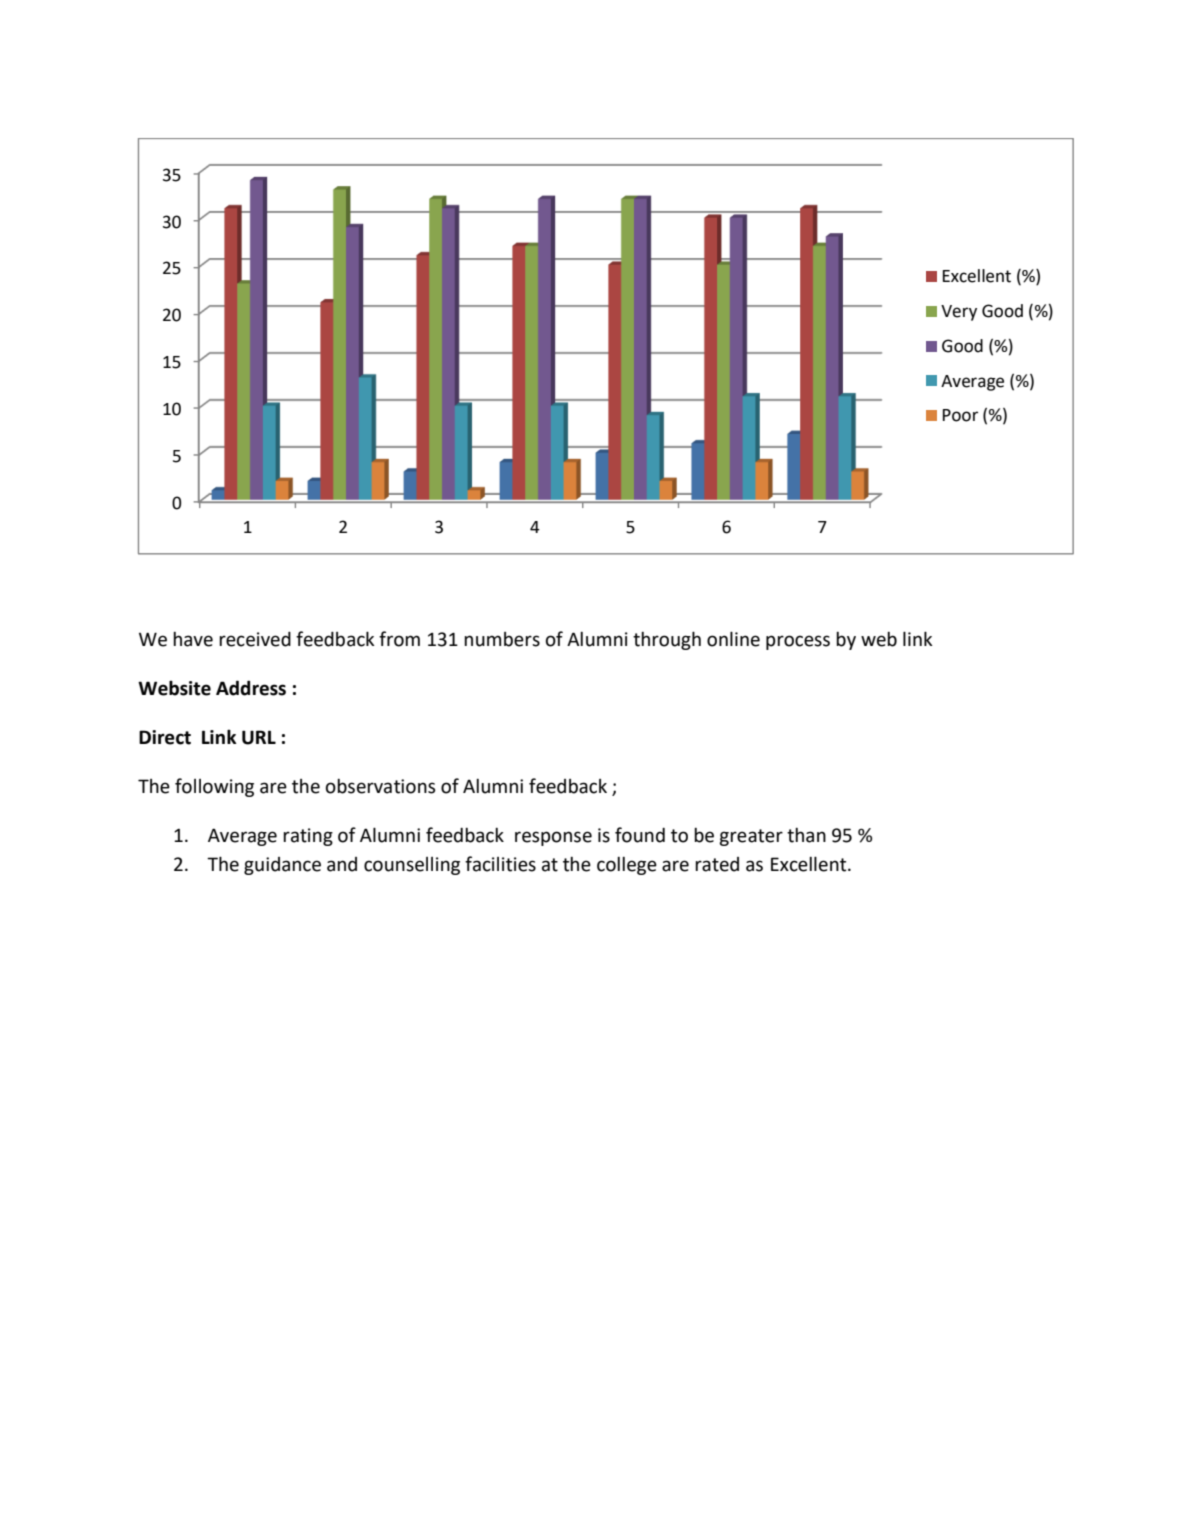  Describe the element at coordinates (733, 639) in the page. I see `online` at that location.
